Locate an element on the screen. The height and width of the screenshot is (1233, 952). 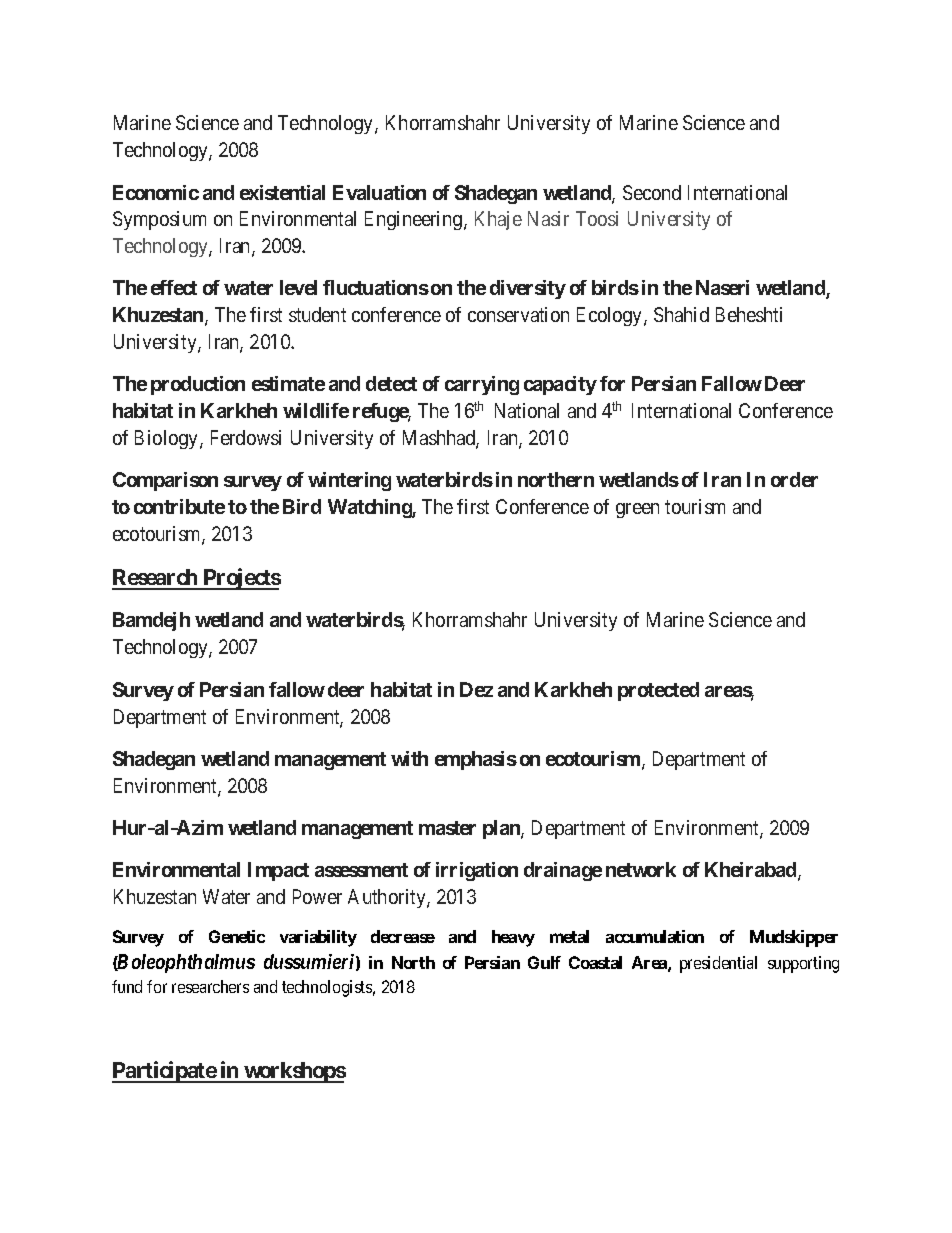
Comparison is located at coordinates (165, 481).
